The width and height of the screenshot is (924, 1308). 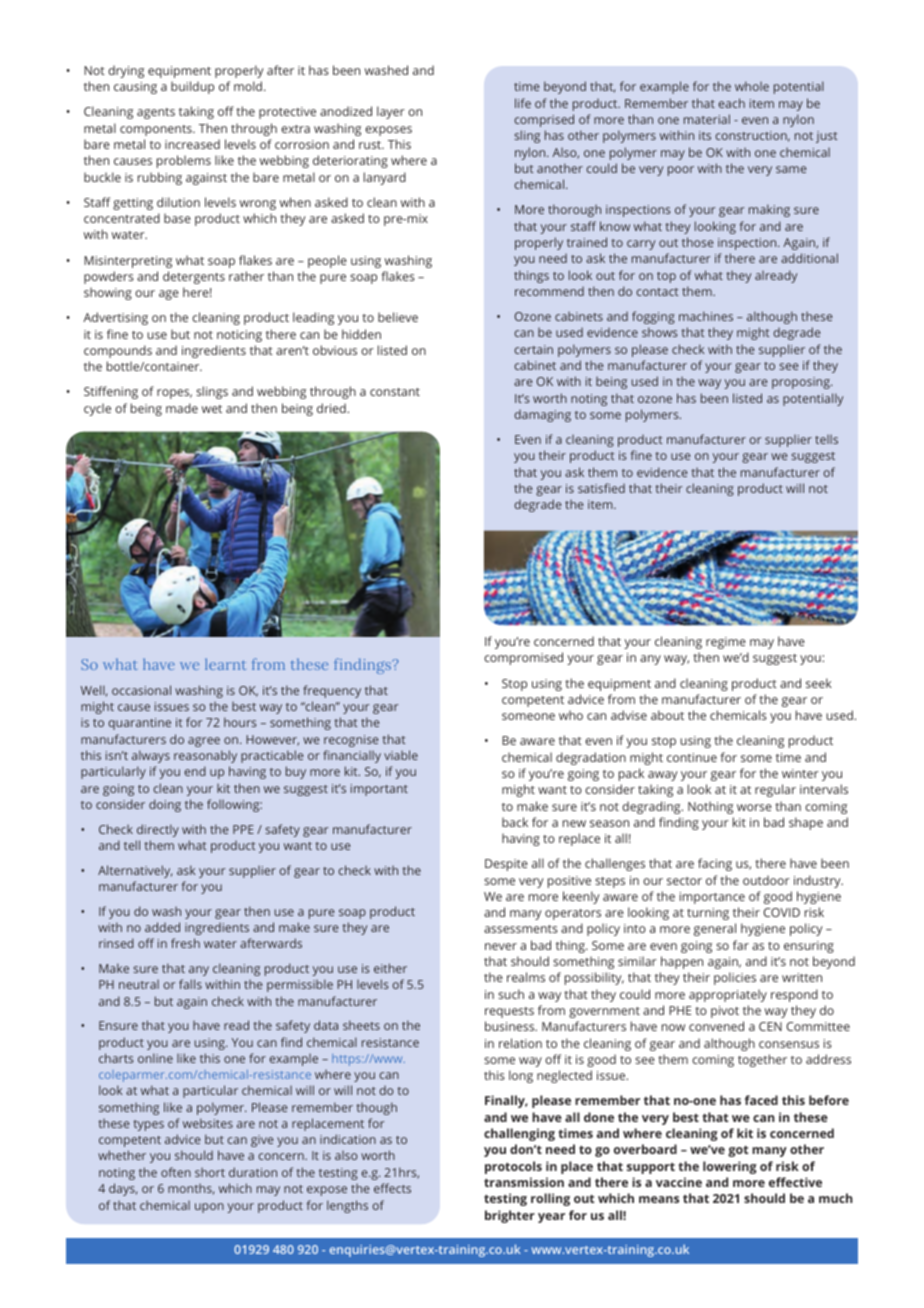 What do you see at coordinates (176, 1172) in the screenshot?
I see `often` at bounding box center [176, 1172].
